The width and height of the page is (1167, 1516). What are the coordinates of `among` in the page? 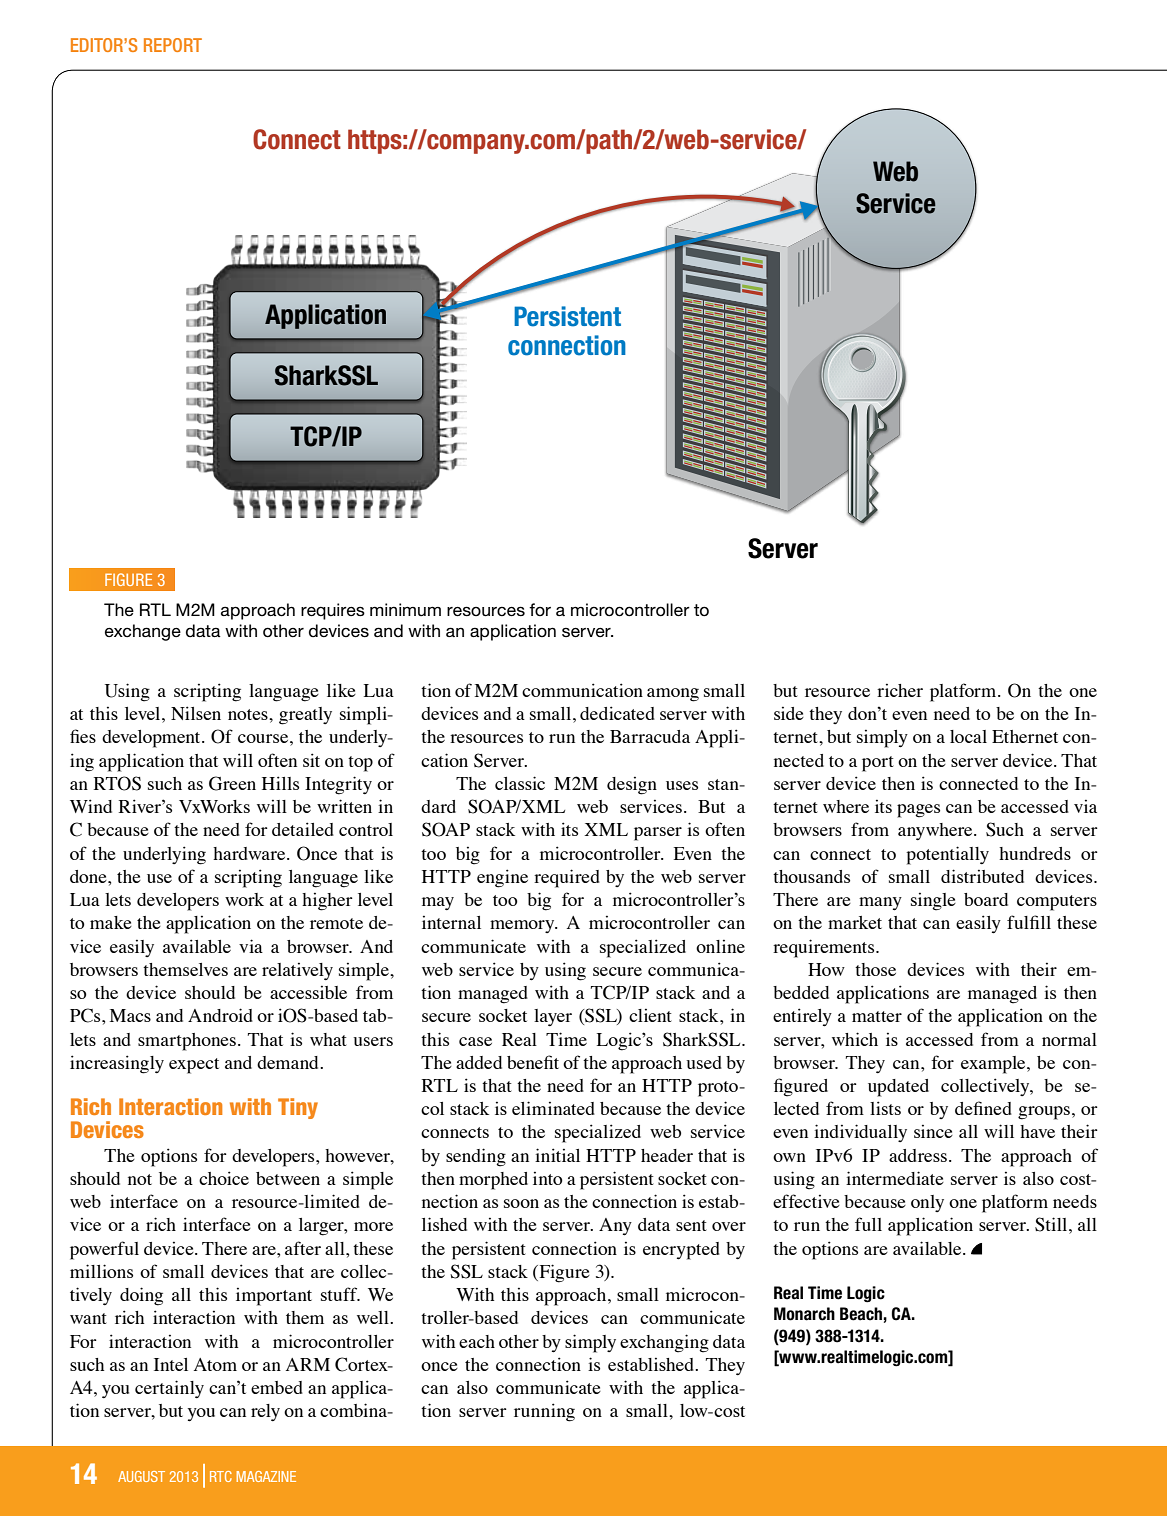 It's located at (673, 695).
